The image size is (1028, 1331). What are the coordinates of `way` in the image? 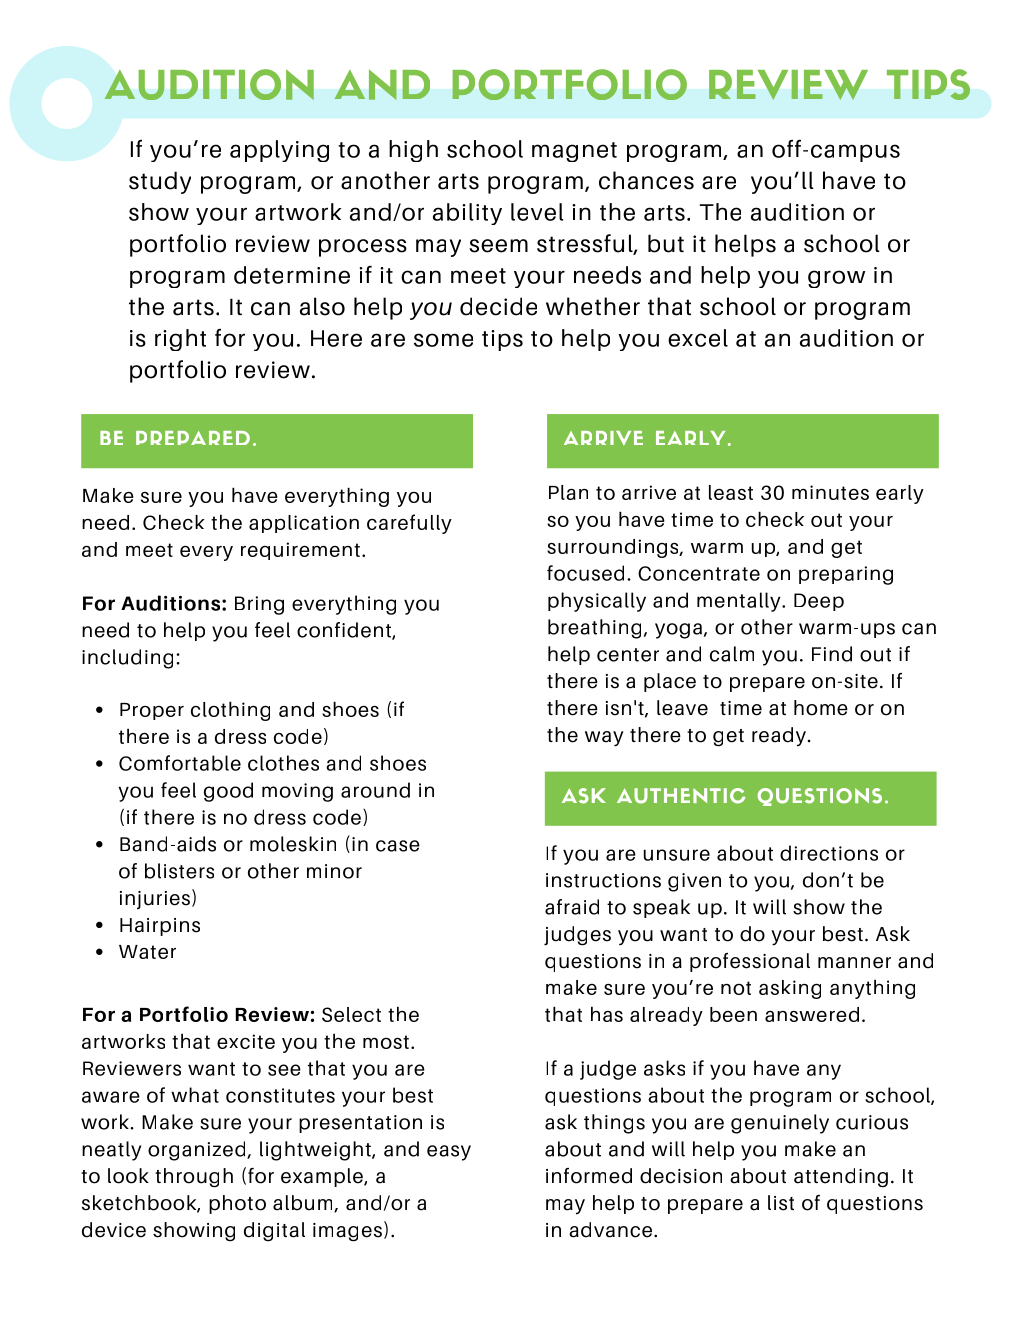 It's located at (604, 738).
